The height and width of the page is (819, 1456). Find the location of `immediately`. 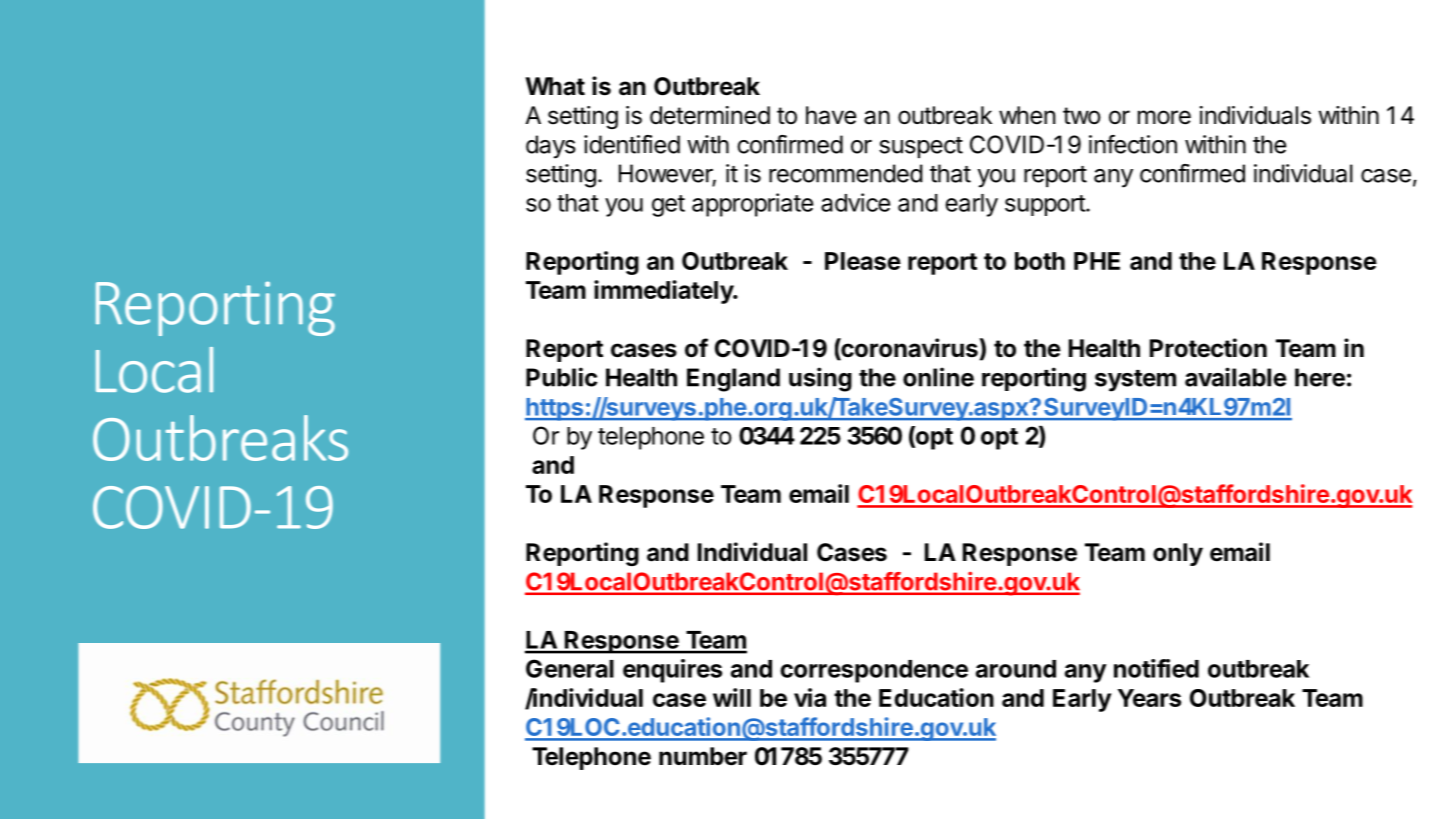

immediately is located at coordinates (664, 292).
